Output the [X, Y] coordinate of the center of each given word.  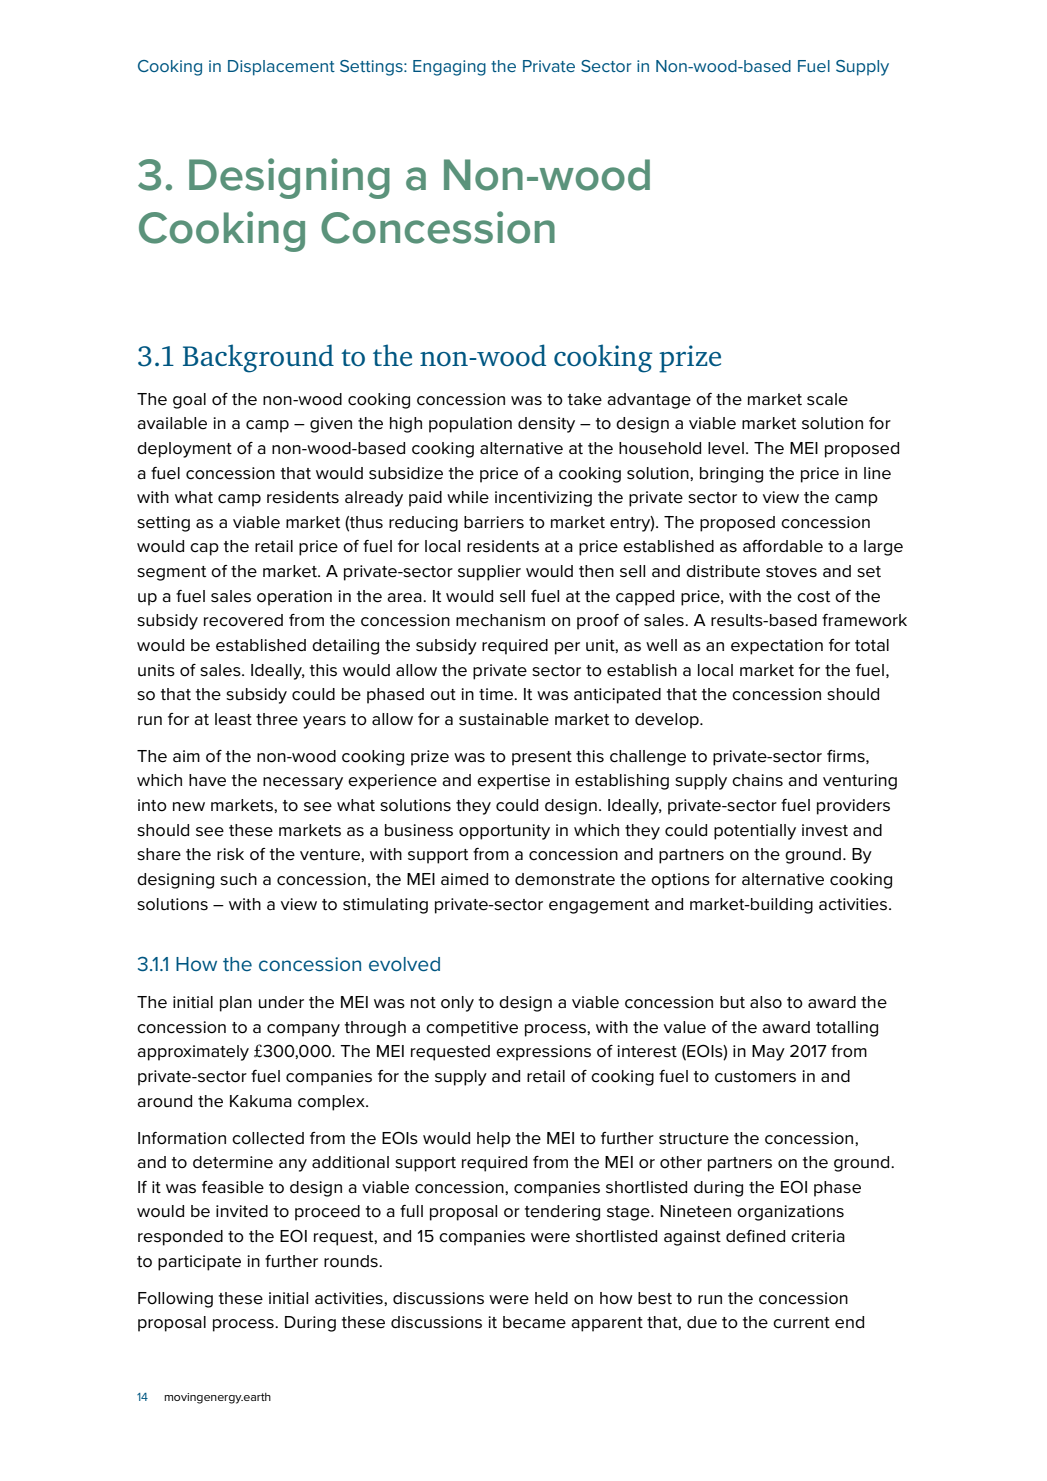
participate [199, 1263]
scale [827, 399]
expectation [777, 647]
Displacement [281, 68]
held [551, 1298]
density [546, 425]
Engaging [449, 68]
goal [189, 401]
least [233, 719]
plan [236, 1004]
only [457, 1004]
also [766, 1002]
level [726, 448]
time [497, 694]
